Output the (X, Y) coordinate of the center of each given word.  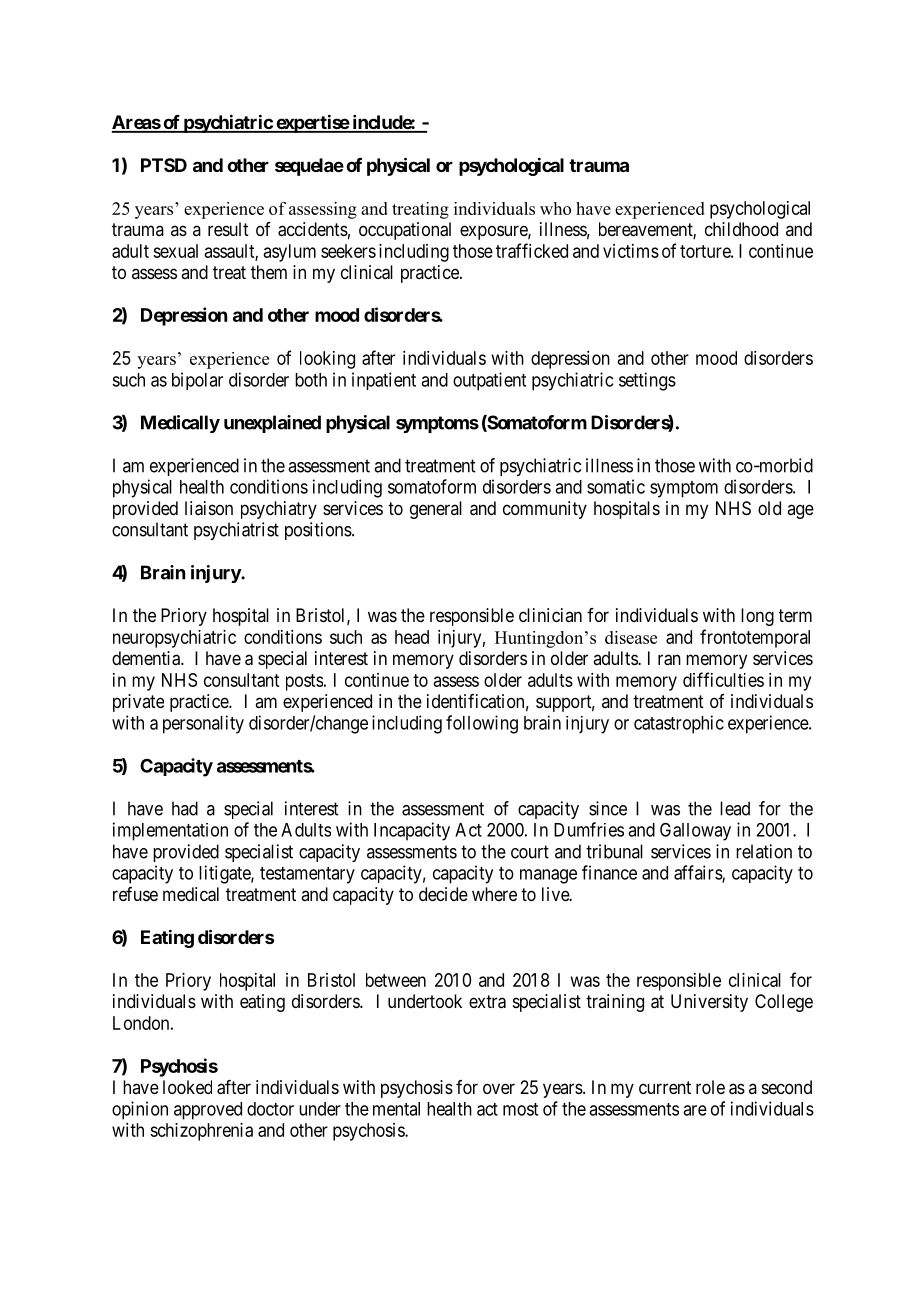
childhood (741, 229)
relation (764, 851)
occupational (405, 231)
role (710, 1087)
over (499, 1088)
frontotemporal (755, 638)
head (412, 637)
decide (443, 894)
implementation (170, 831)
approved (208, 1111)
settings (647, 381)
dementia (147, 658)
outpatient (489, 381)
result (228, 229)
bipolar (197, 381)
